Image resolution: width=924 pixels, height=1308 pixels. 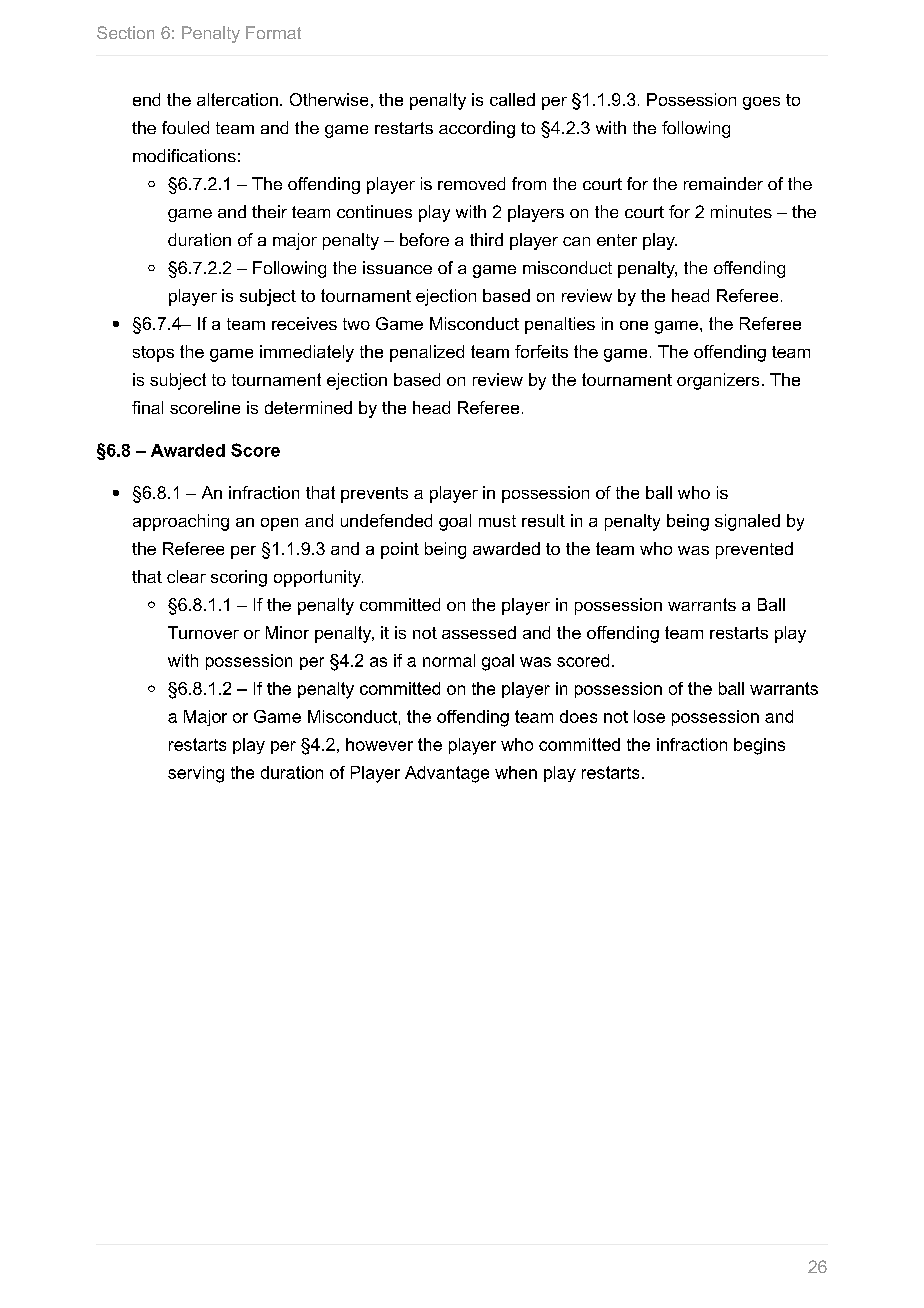 What do you see at coordinates (761, 103) in the document?
I see `goes` at bounding box center [761, 103].
